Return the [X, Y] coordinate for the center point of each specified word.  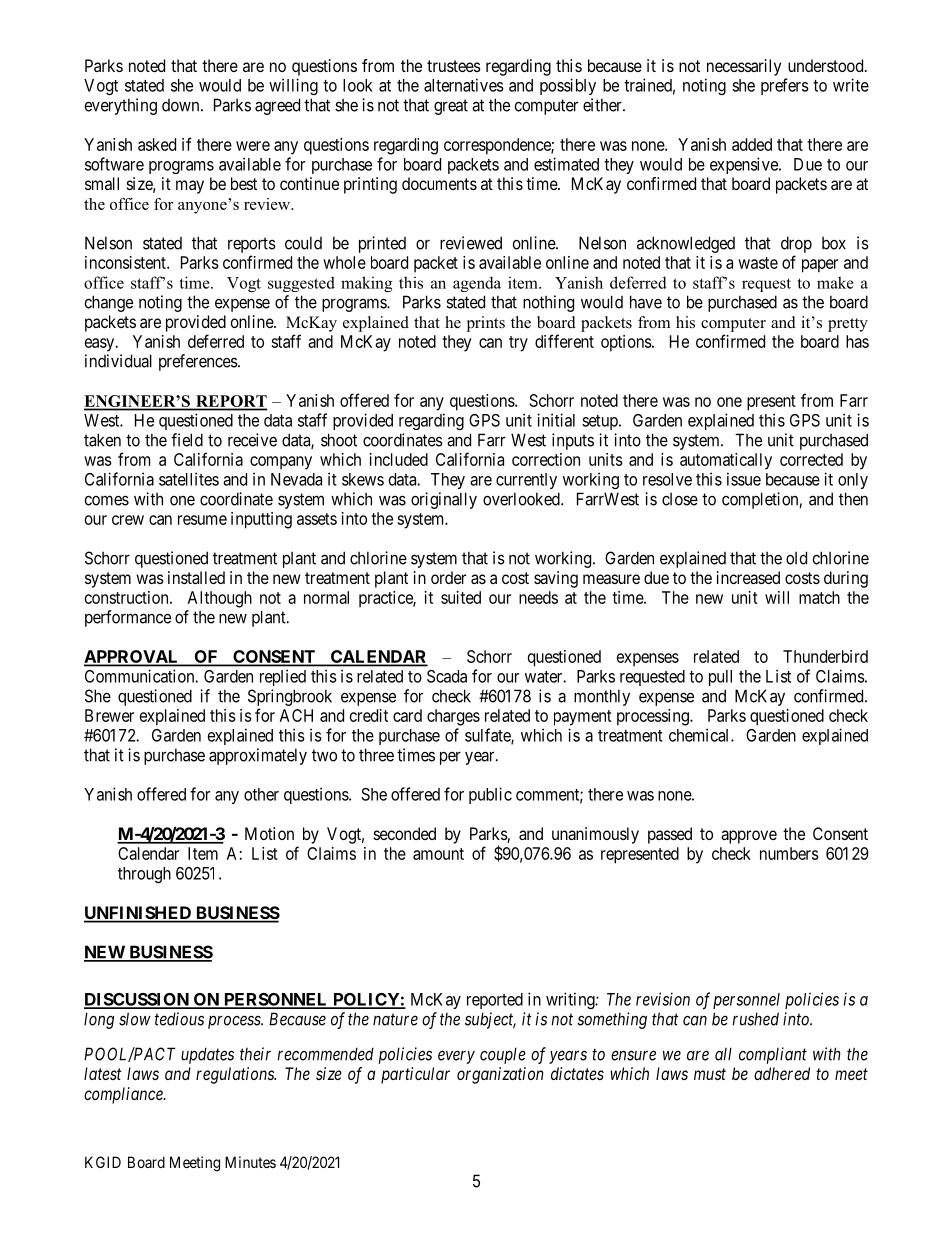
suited [461, 597]
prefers [785, 86]
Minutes [250, 1162]
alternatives [464, 85]
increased [748, 577]
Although [220, 599]
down [182, 105]
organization [500, 1075]
